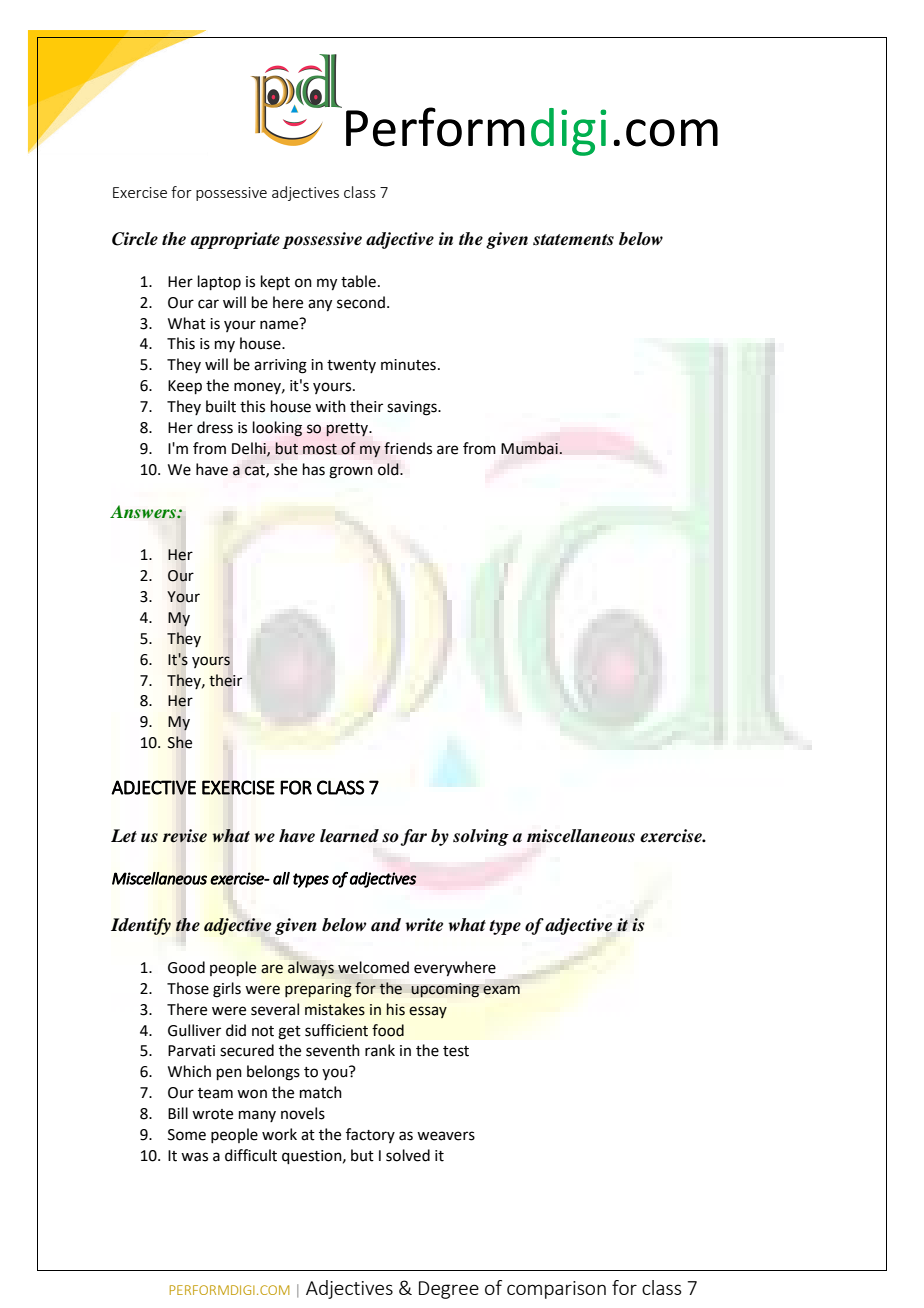  What do you see at coordinates (144, 512) in the document?
I see `Answers` at bounding box center [144, 512].
